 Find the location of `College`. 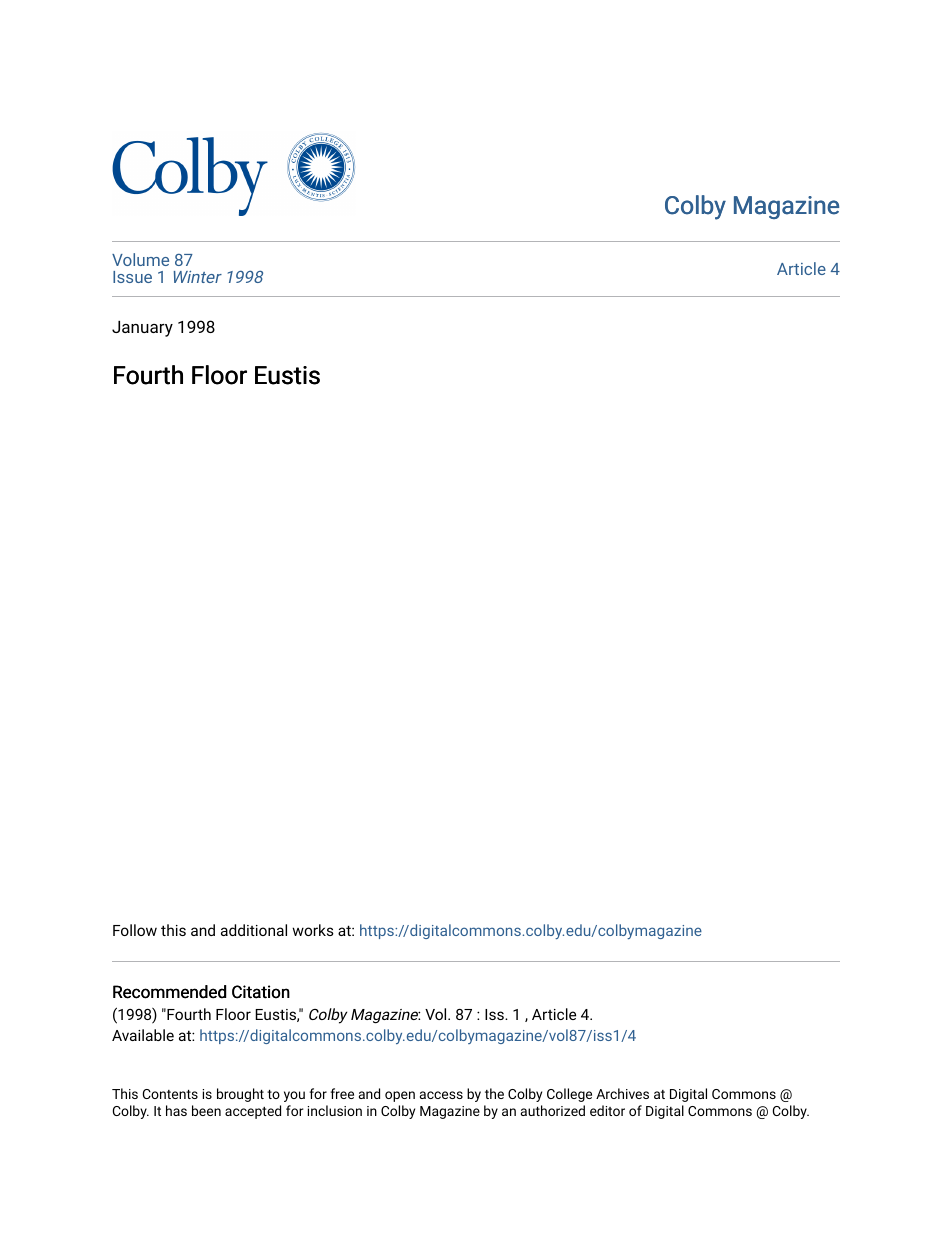

College is located at coordinates (569, 1095).
